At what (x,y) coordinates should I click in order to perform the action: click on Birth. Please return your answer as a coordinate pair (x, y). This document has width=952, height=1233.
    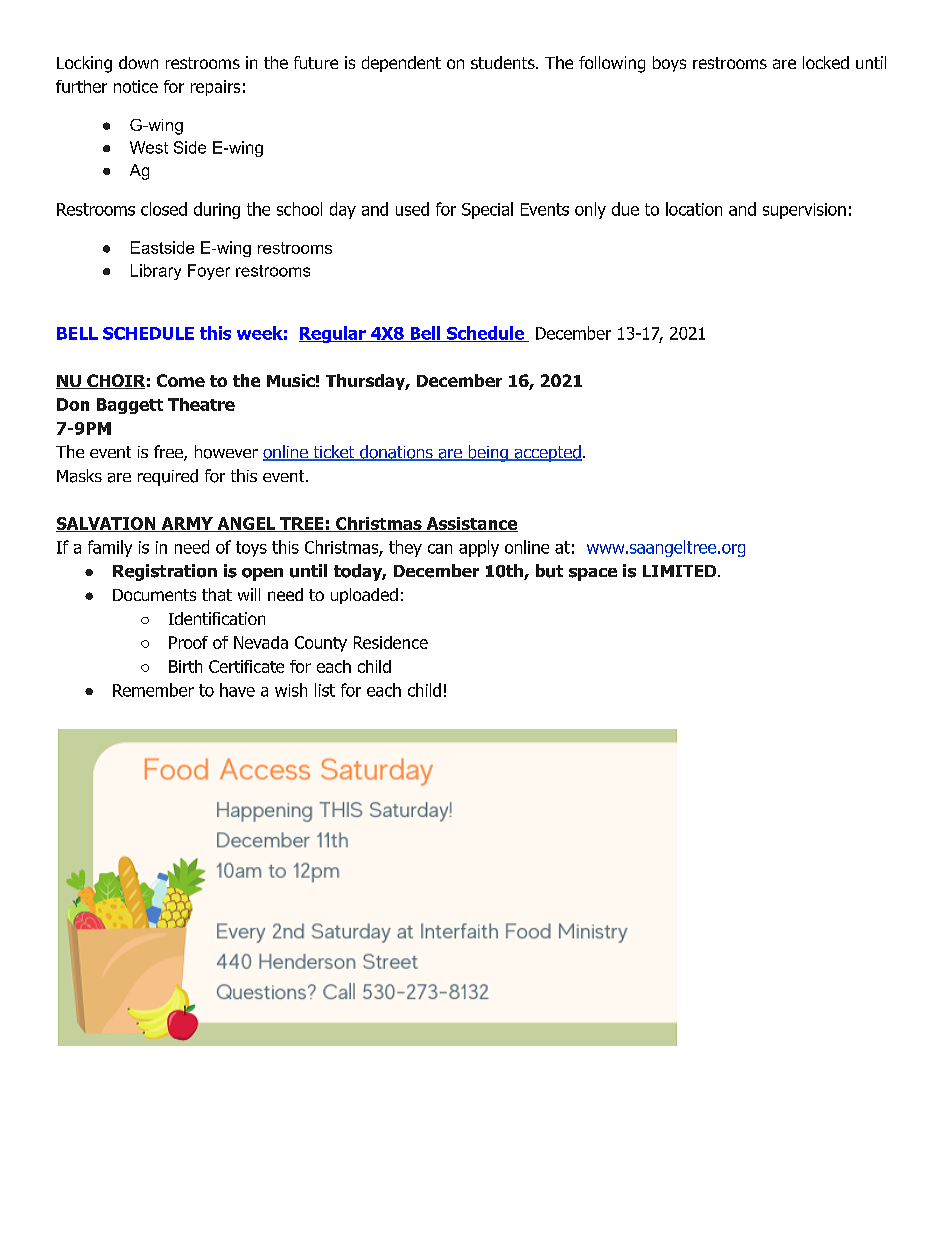
    Looking at the image, I should click on (185, 666).
